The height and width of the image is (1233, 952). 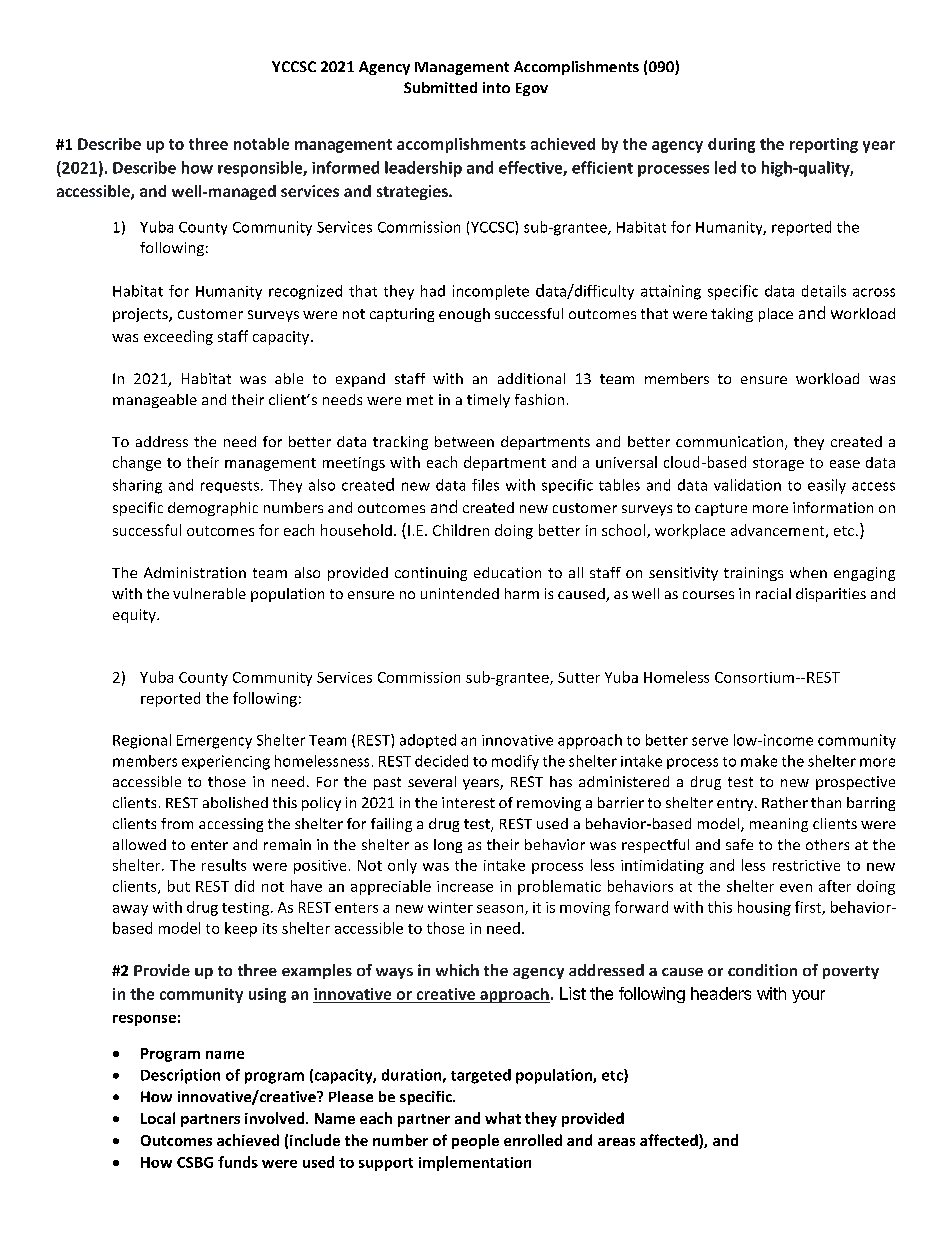 What do you see at coordinates (496, 87) in the image?
I see `into` at bounding box center [496, 87].
